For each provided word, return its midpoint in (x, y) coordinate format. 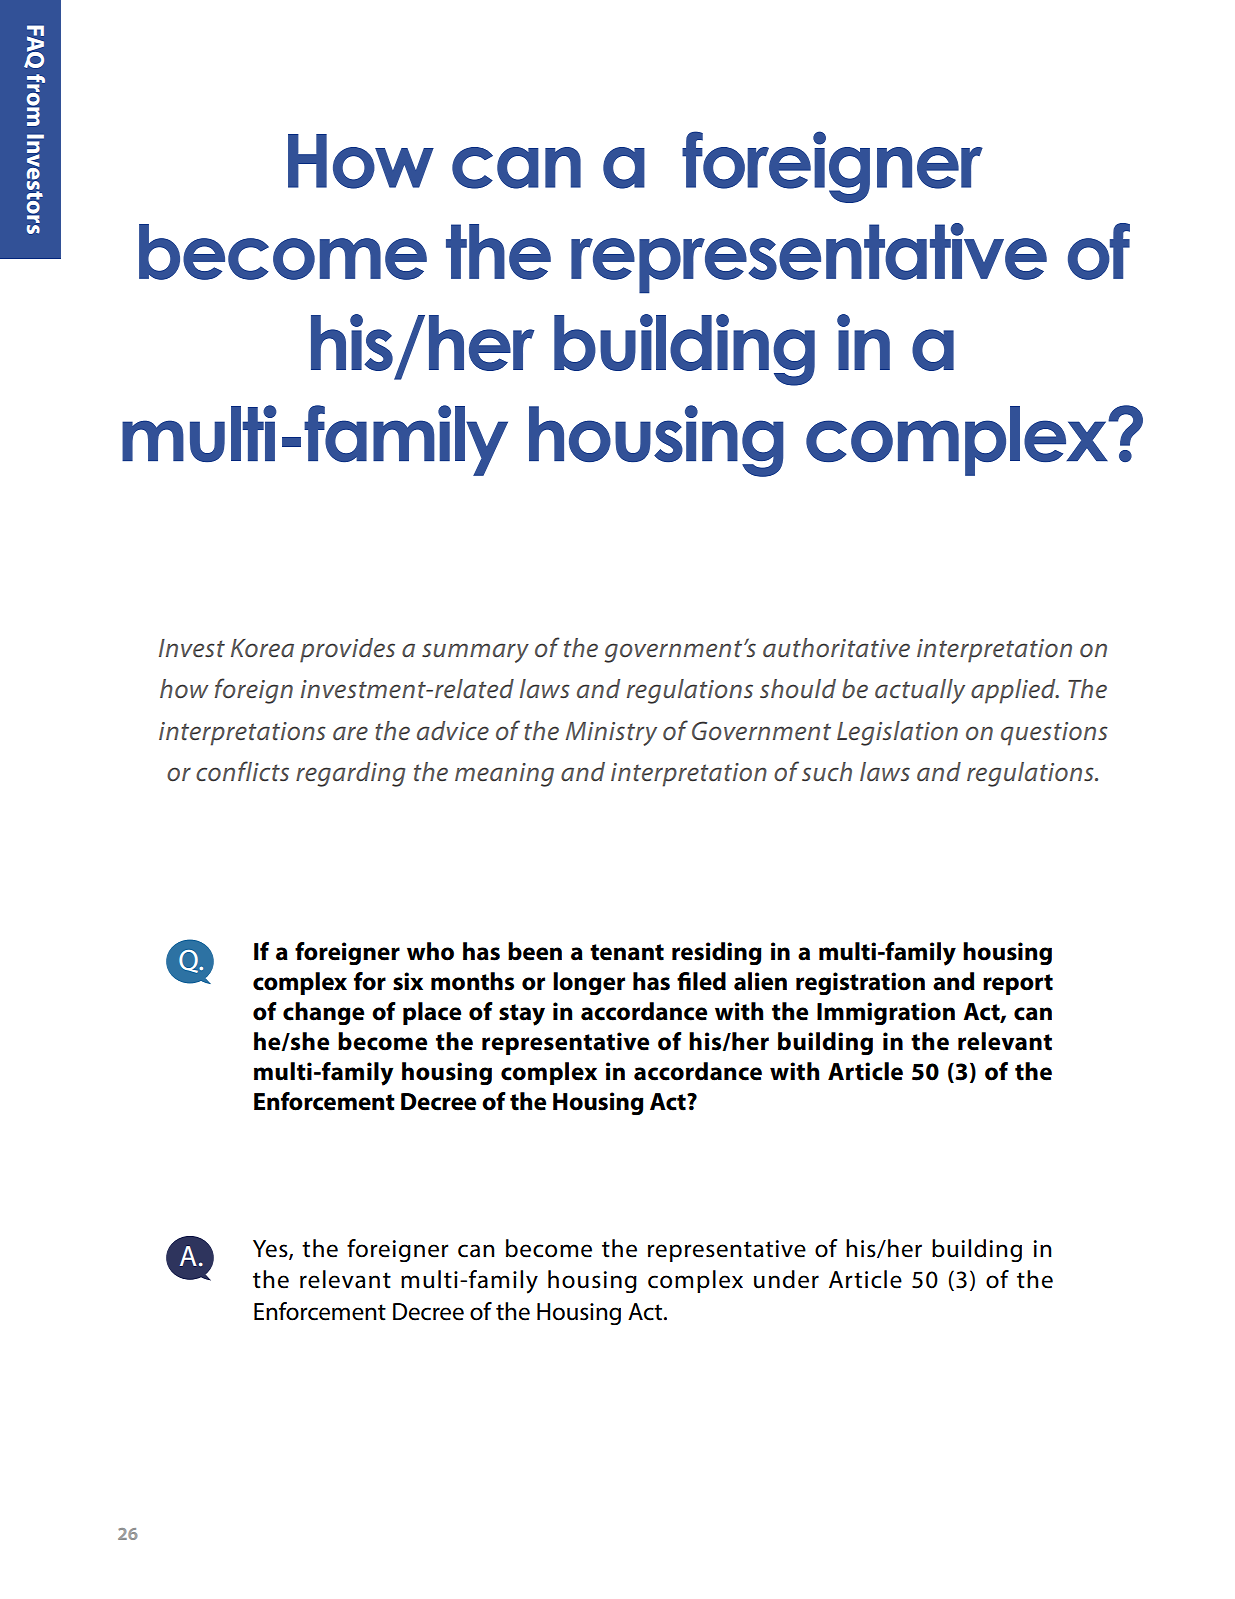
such (827, 771)
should (798, 688)
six (408, 981)
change (323, 1013)
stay (522, 1015)
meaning (504, 775)
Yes (271, 1249)
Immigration (886, 1014)
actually (920, 691)
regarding (350, 774)
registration (860, 983)
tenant (627, 952)
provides (347, 650)
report (1018, 984)
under (786, 1279)
